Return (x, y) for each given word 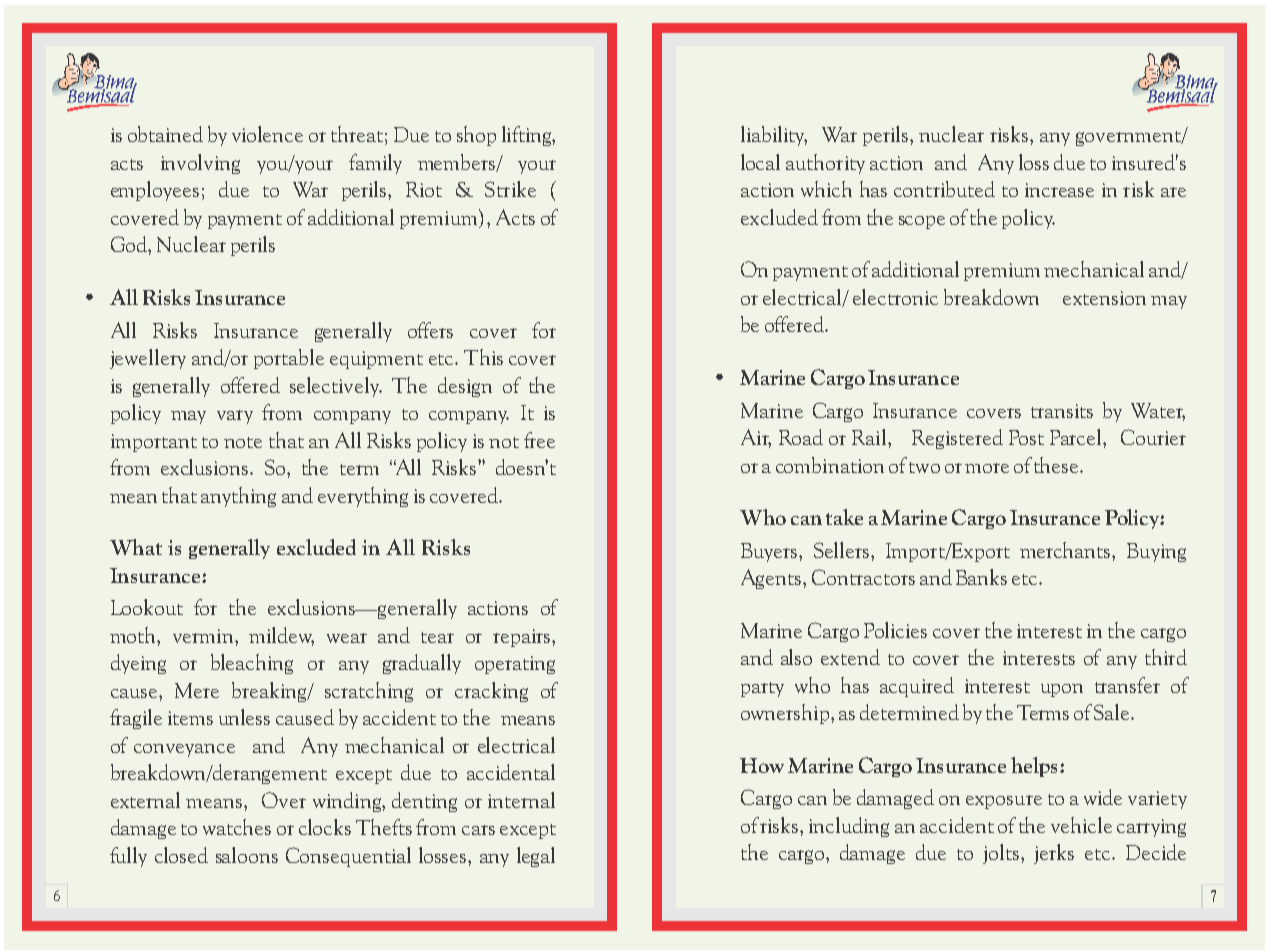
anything (238, 497)
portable (289, 359)
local (760, 162)
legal (536, 857)
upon (1062, 690)
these (1057, 465)
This (483, 357)
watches (237, 827)
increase (1059, 190)
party (762, 689)
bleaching (252, 664)
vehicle (1081, 825)
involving (200, 164)
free (539, 440)
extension (1104, 298)
